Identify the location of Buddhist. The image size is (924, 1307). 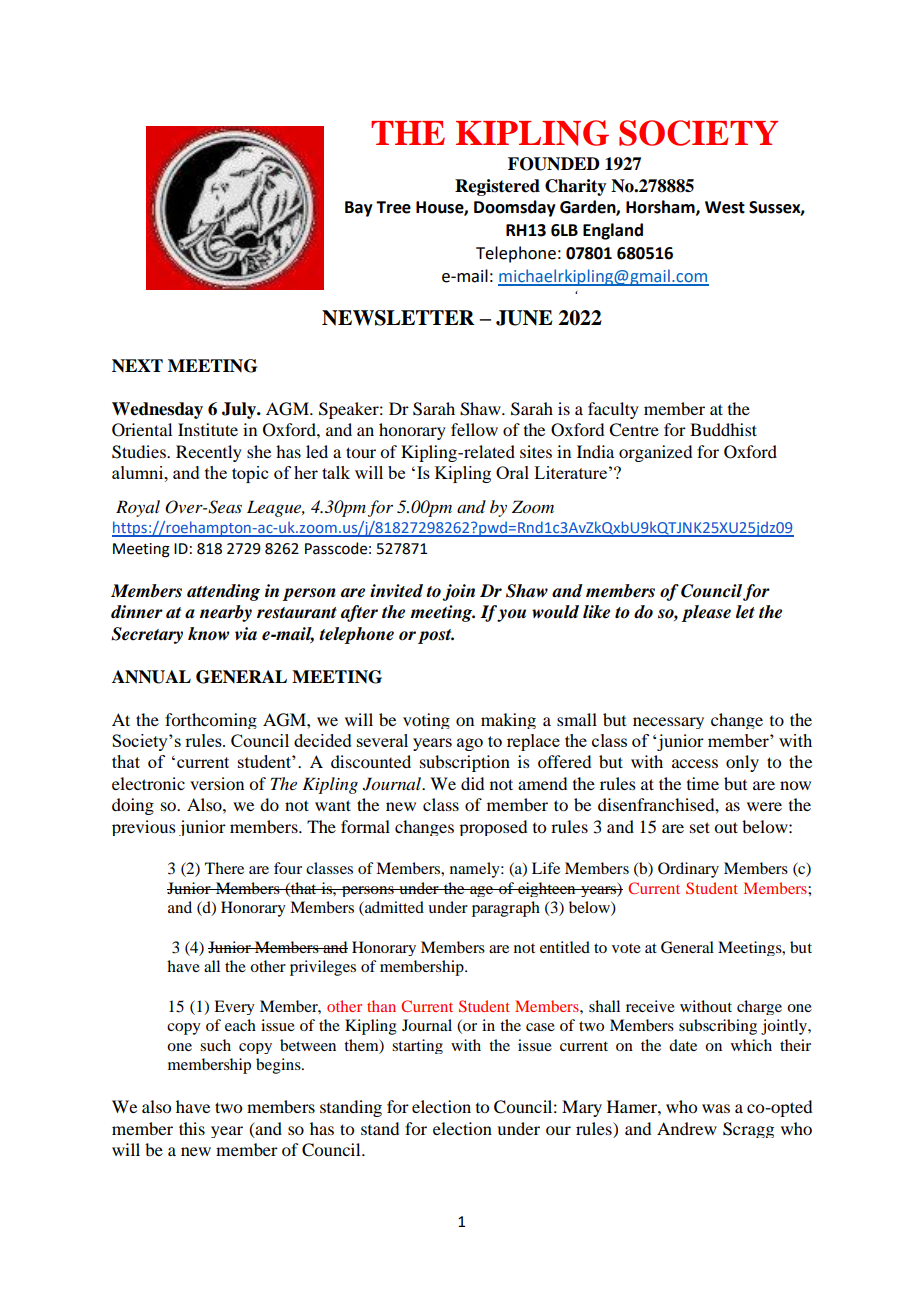
(723, 429).
